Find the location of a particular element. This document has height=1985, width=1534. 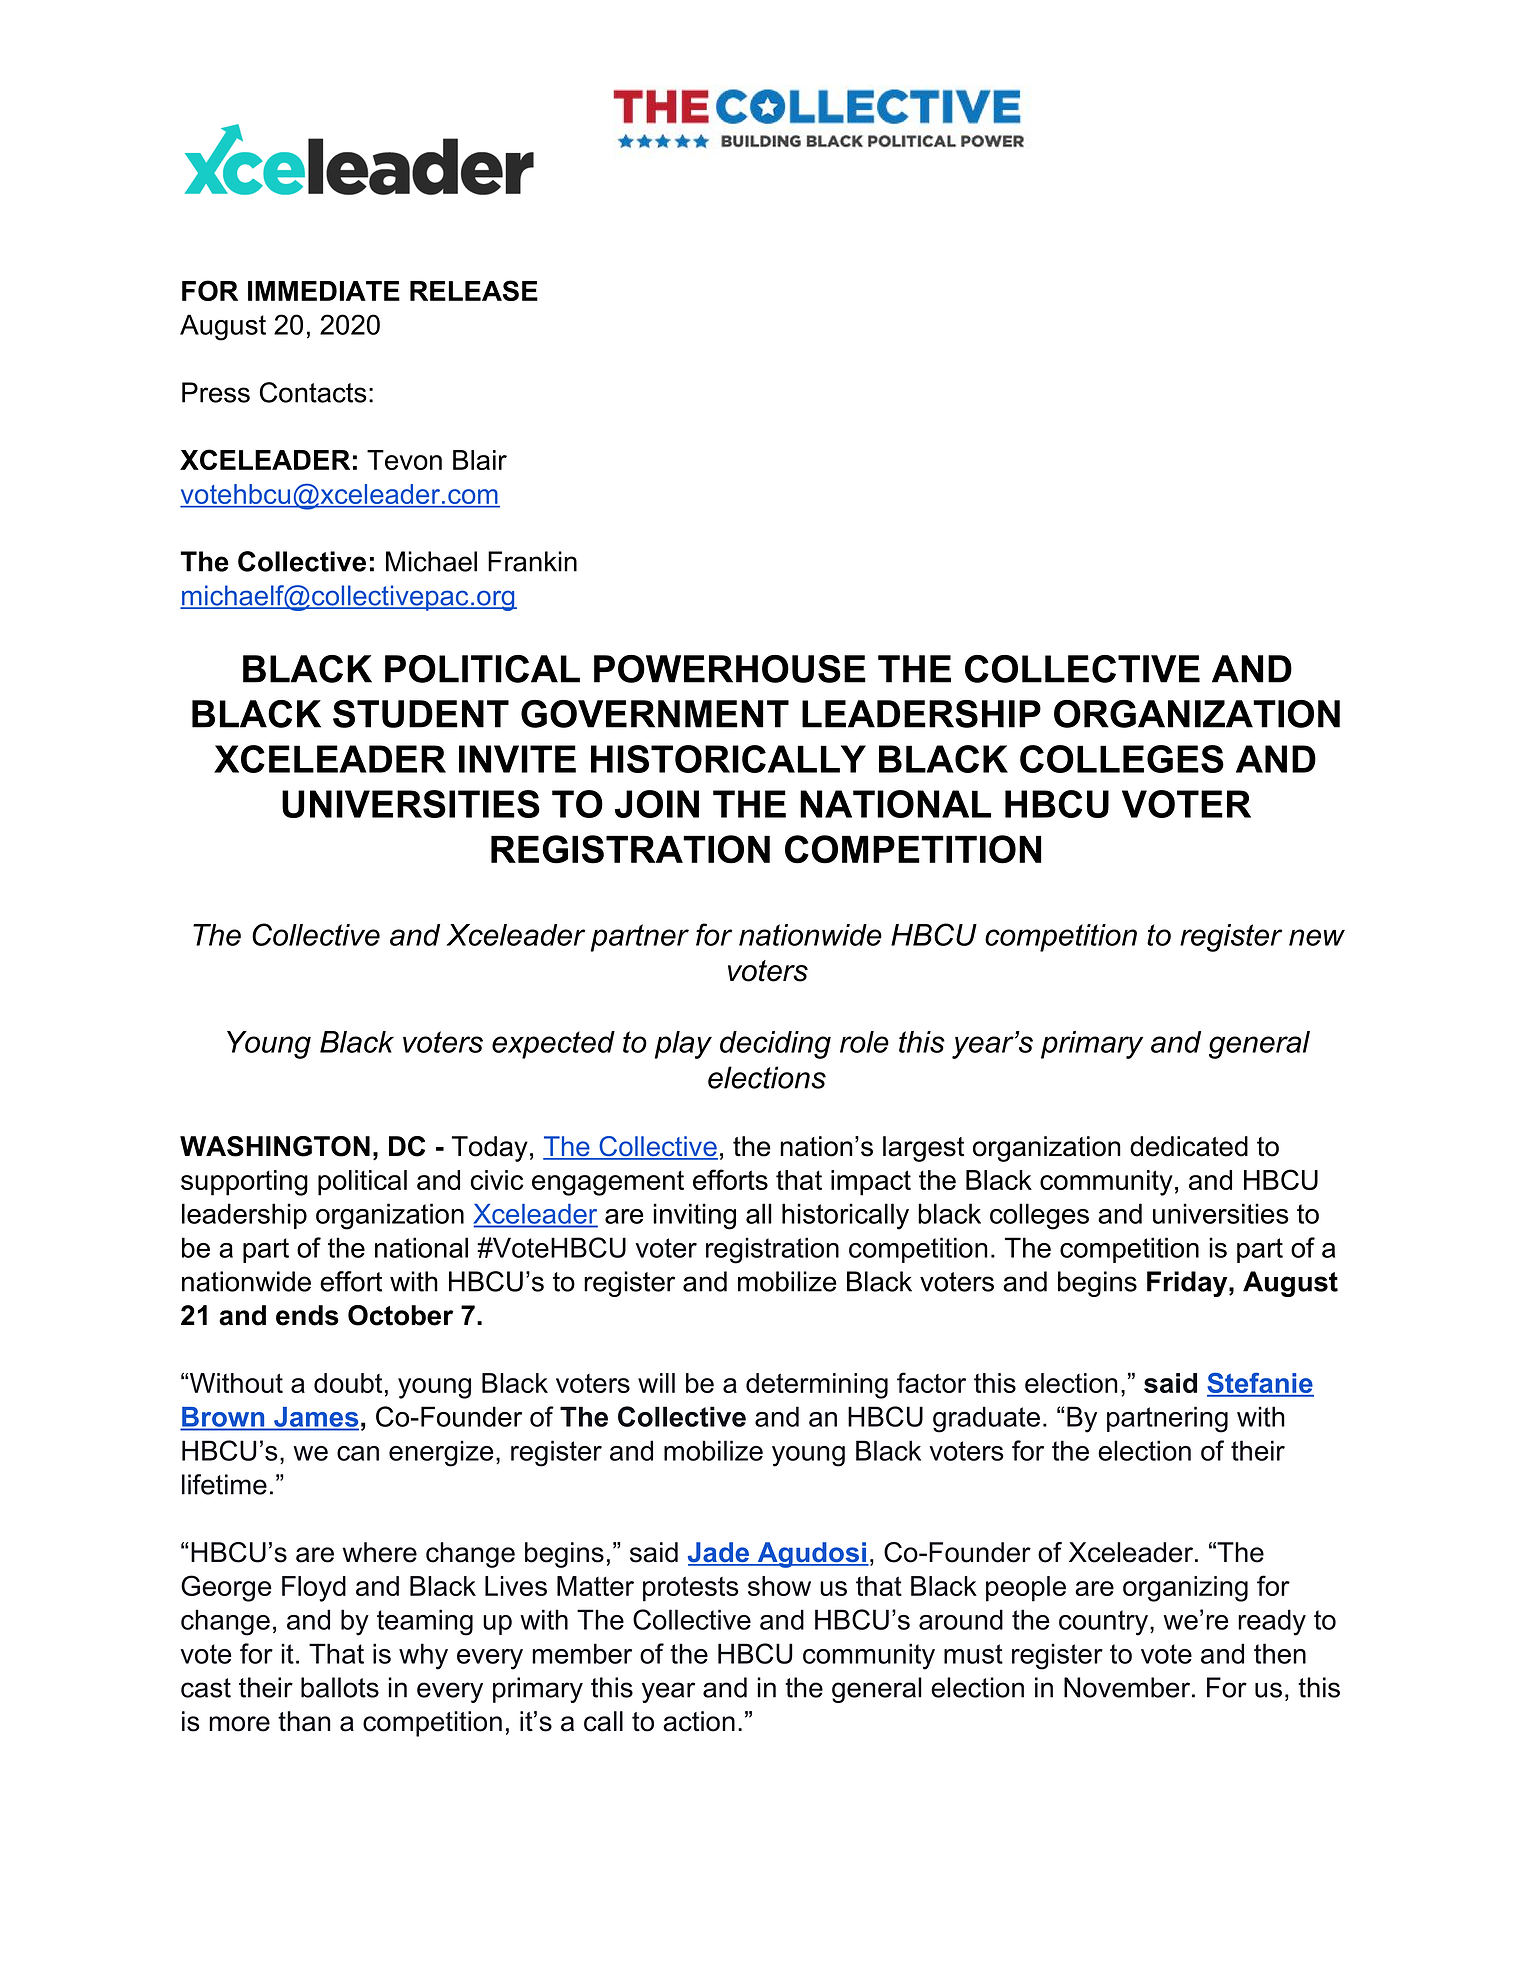

GOVERNMENT is located at coordinates (655, 714).
